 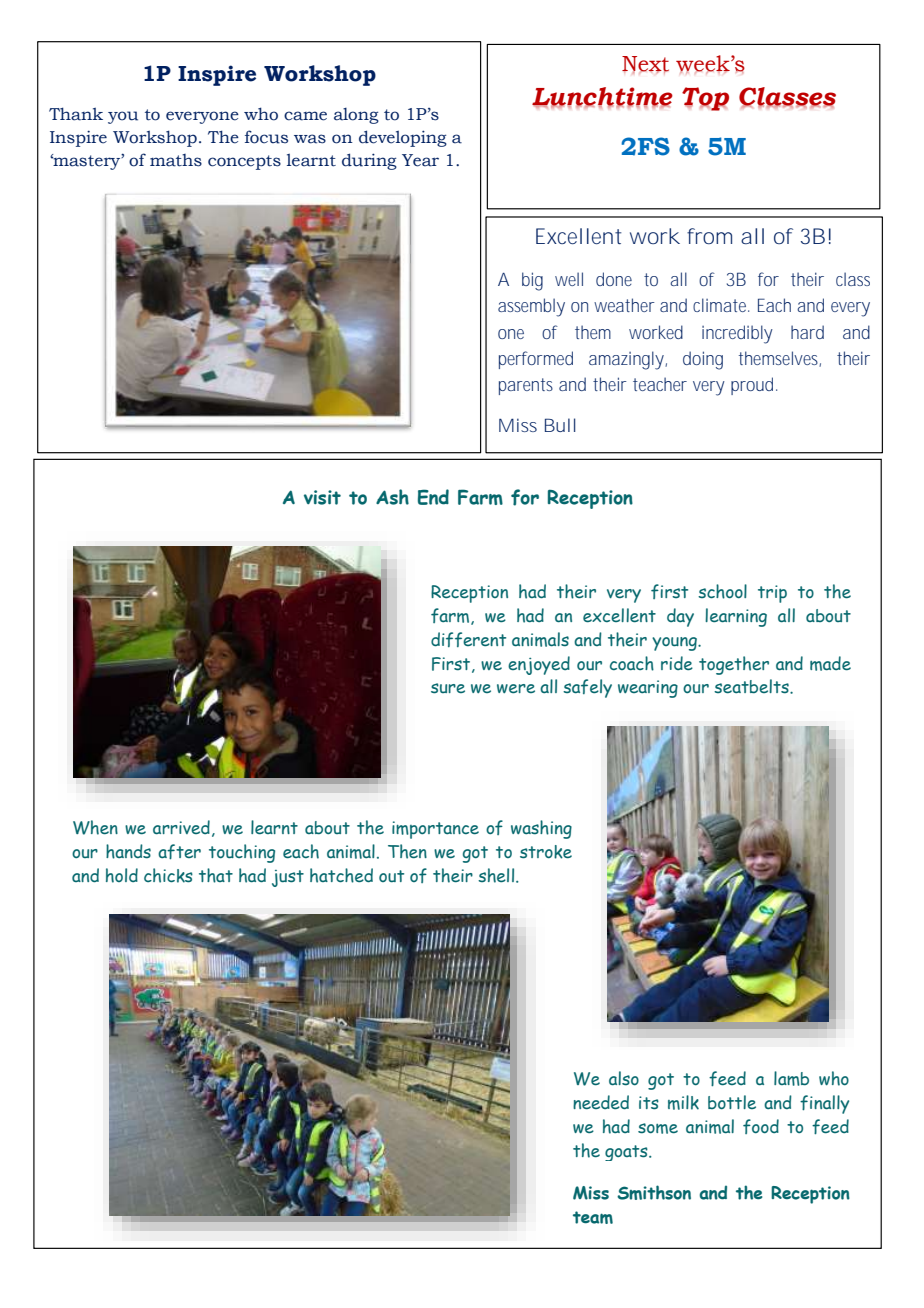 I want to click on chicks, so click(x=168, y=875).
